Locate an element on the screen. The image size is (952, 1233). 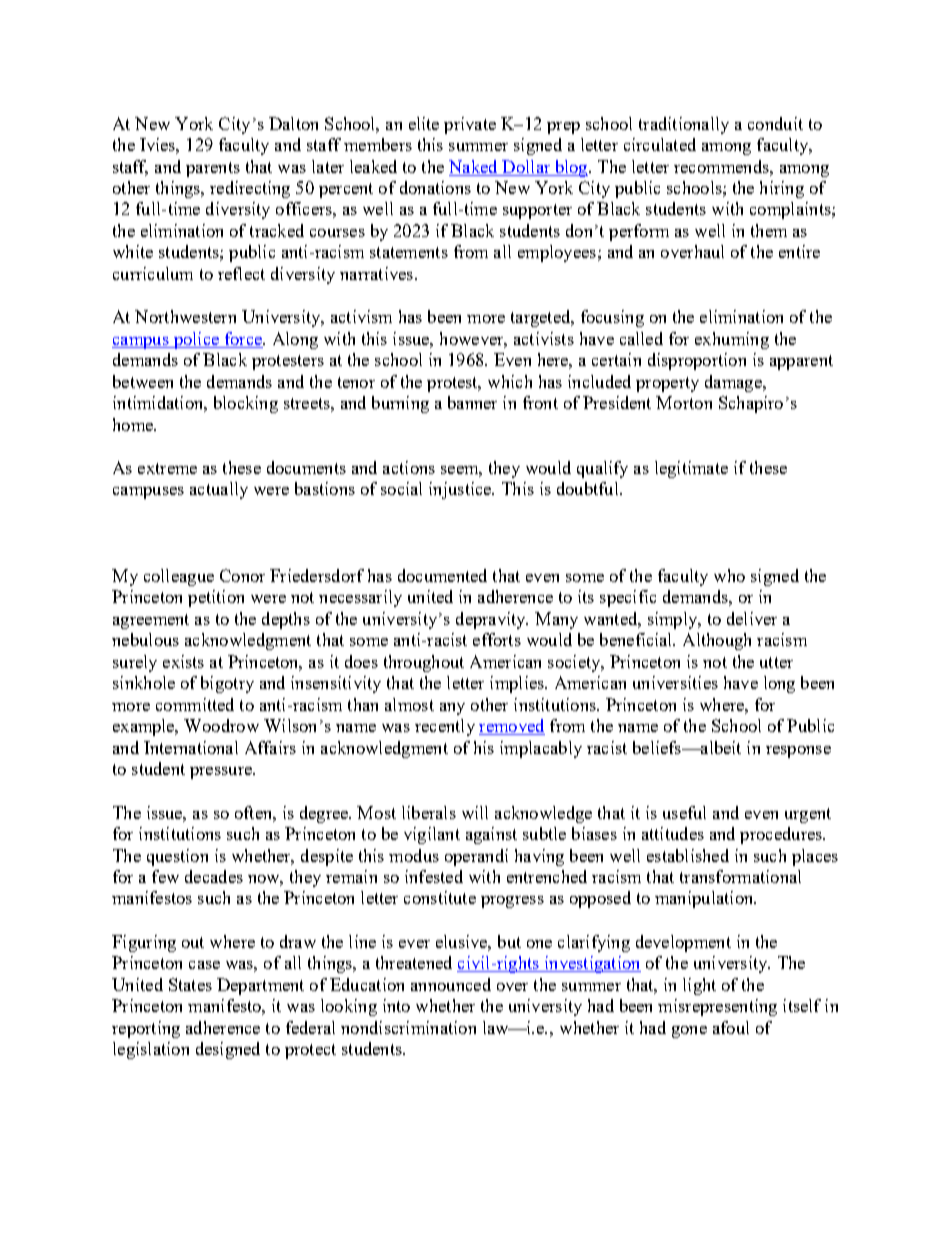
Naked is located at coordinates (473, 166).
